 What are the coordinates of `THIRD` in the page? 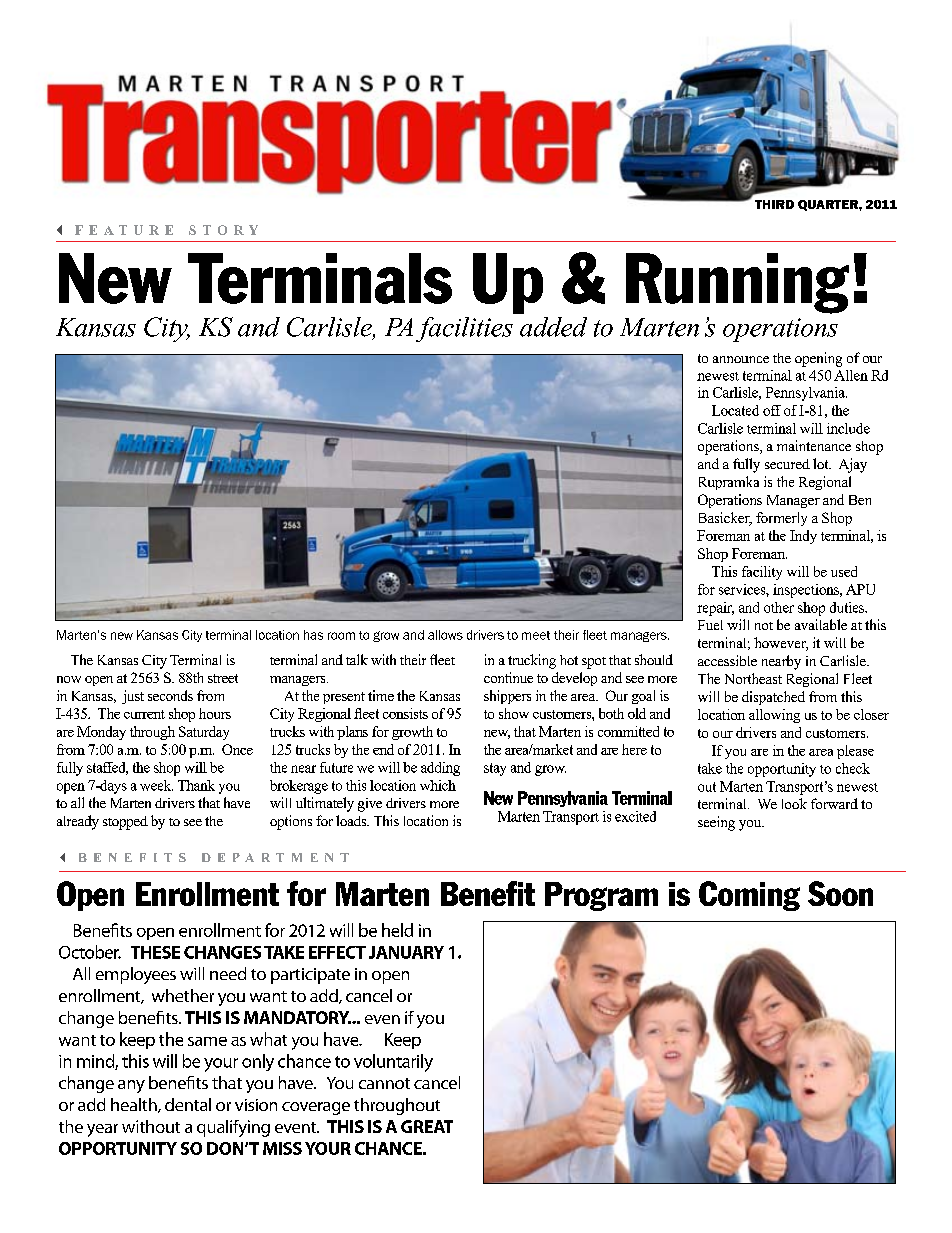 It's located at (774, 204).
